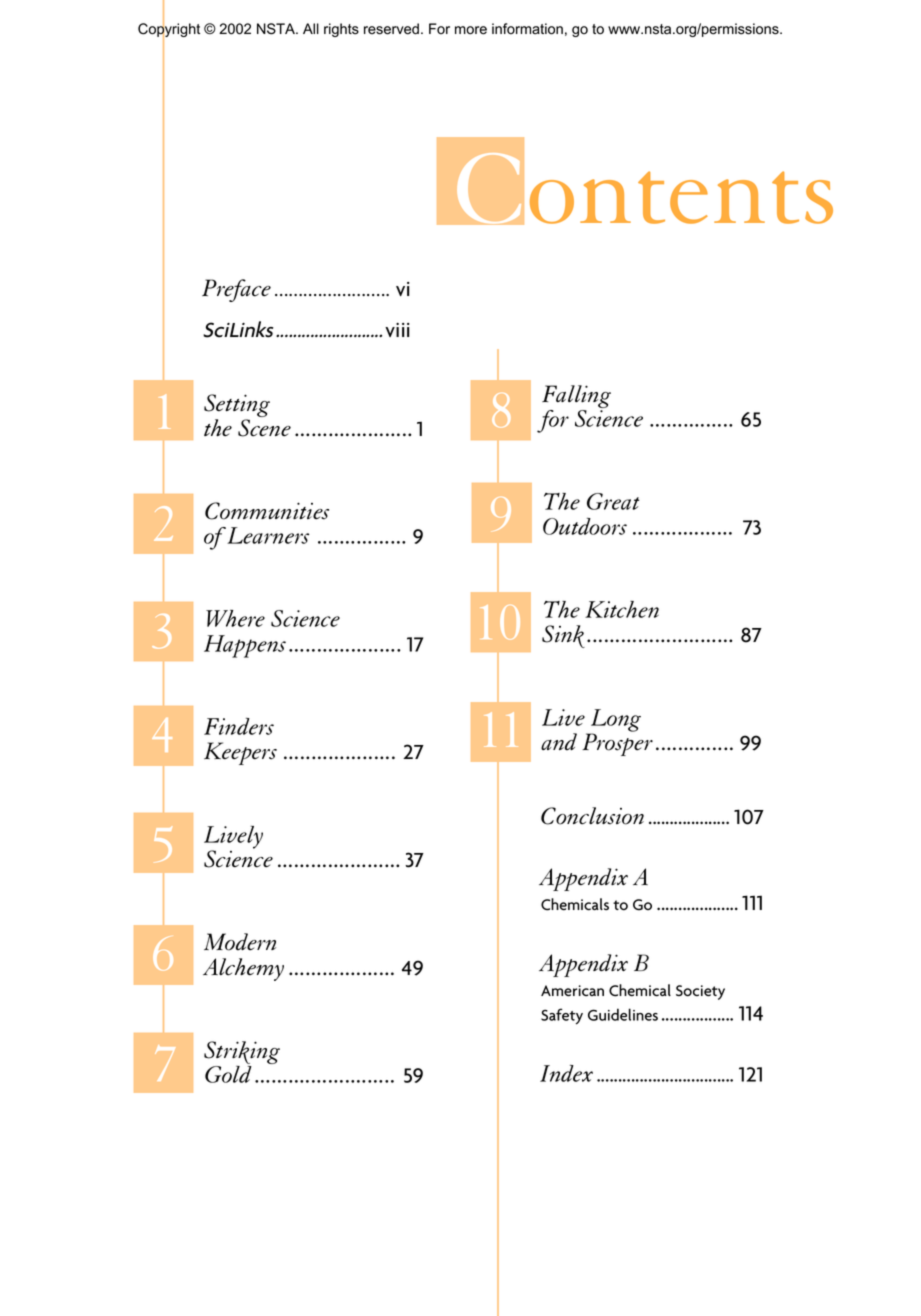 The width and height of the image is (921, 1316). Describe the element at coordinates (242, 1054) in the image. I see `Striking` at that location.
